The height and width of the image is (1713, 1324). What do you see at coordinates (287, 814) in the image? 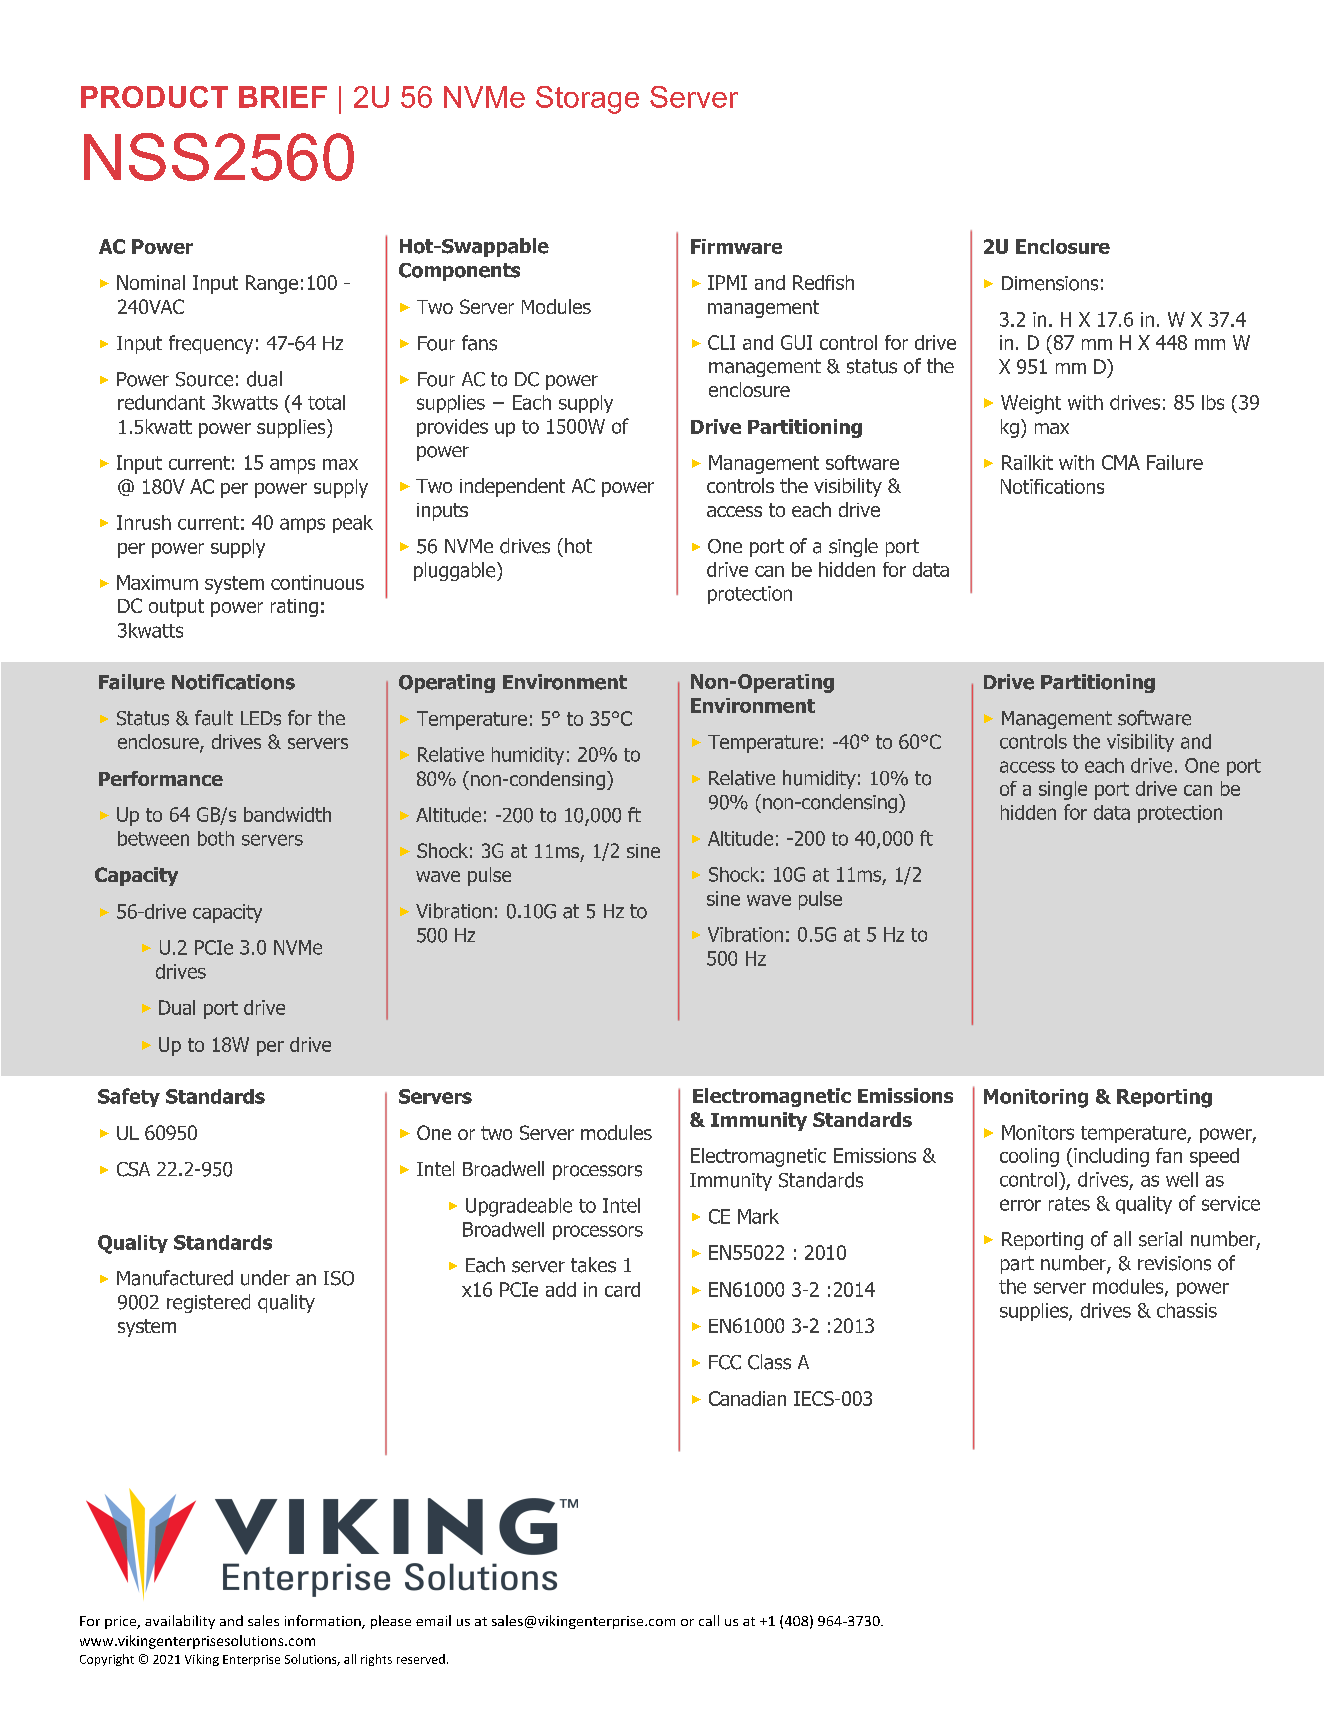
I see `bandwidth` at bounding box center [287, 814].
